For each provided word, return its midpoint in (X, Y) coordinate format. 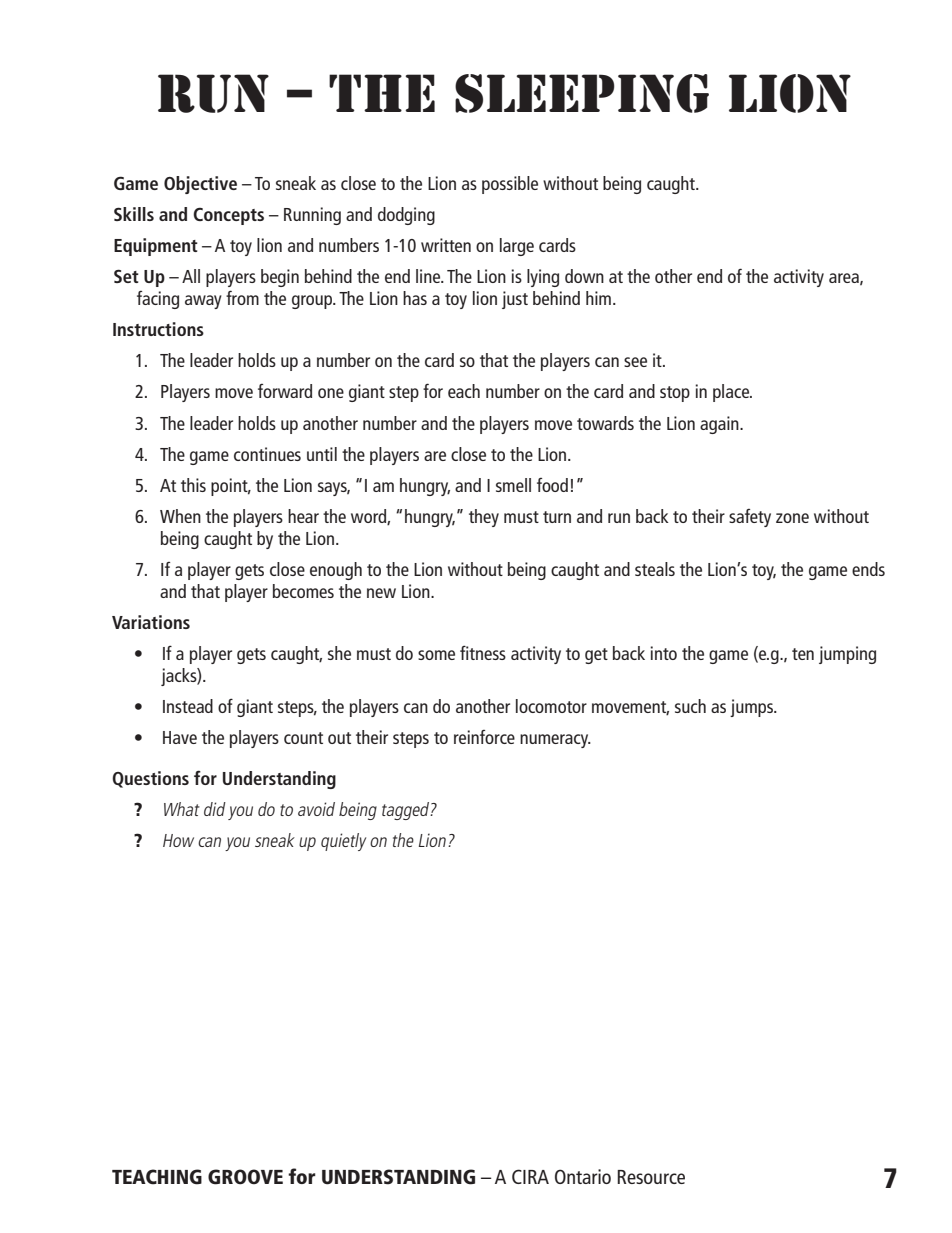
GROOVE (245, 1177)
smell (513, 485)
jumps (753, 708)
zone (792, 518)
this (193, 485)
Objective (200, 185)
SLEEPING (582, 93)
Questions (150, 779)
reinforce (484, 737)
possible (510, 185)
